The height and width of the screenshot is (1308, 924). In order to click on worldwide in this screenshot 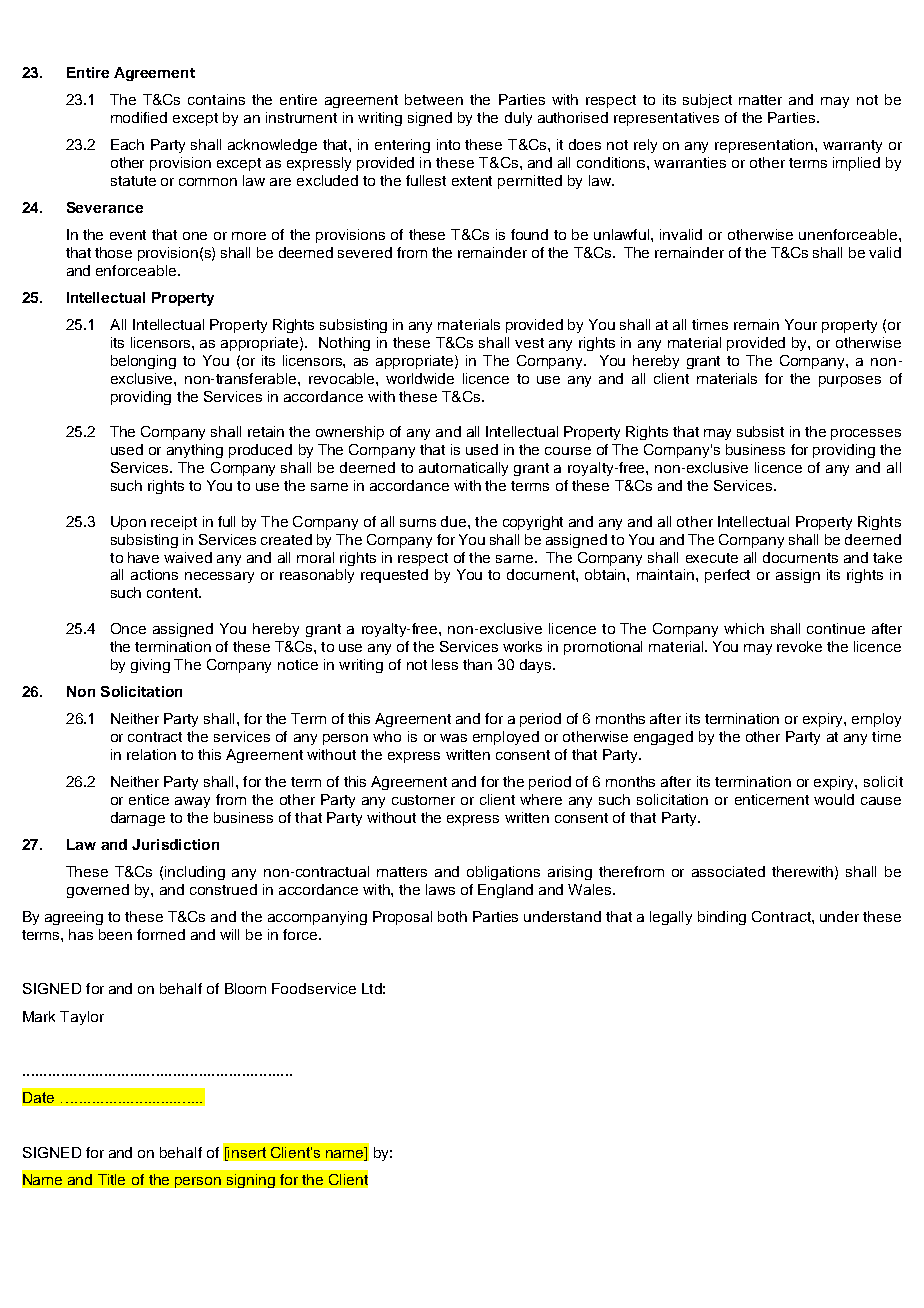, I will do `click(420, 378)`.
